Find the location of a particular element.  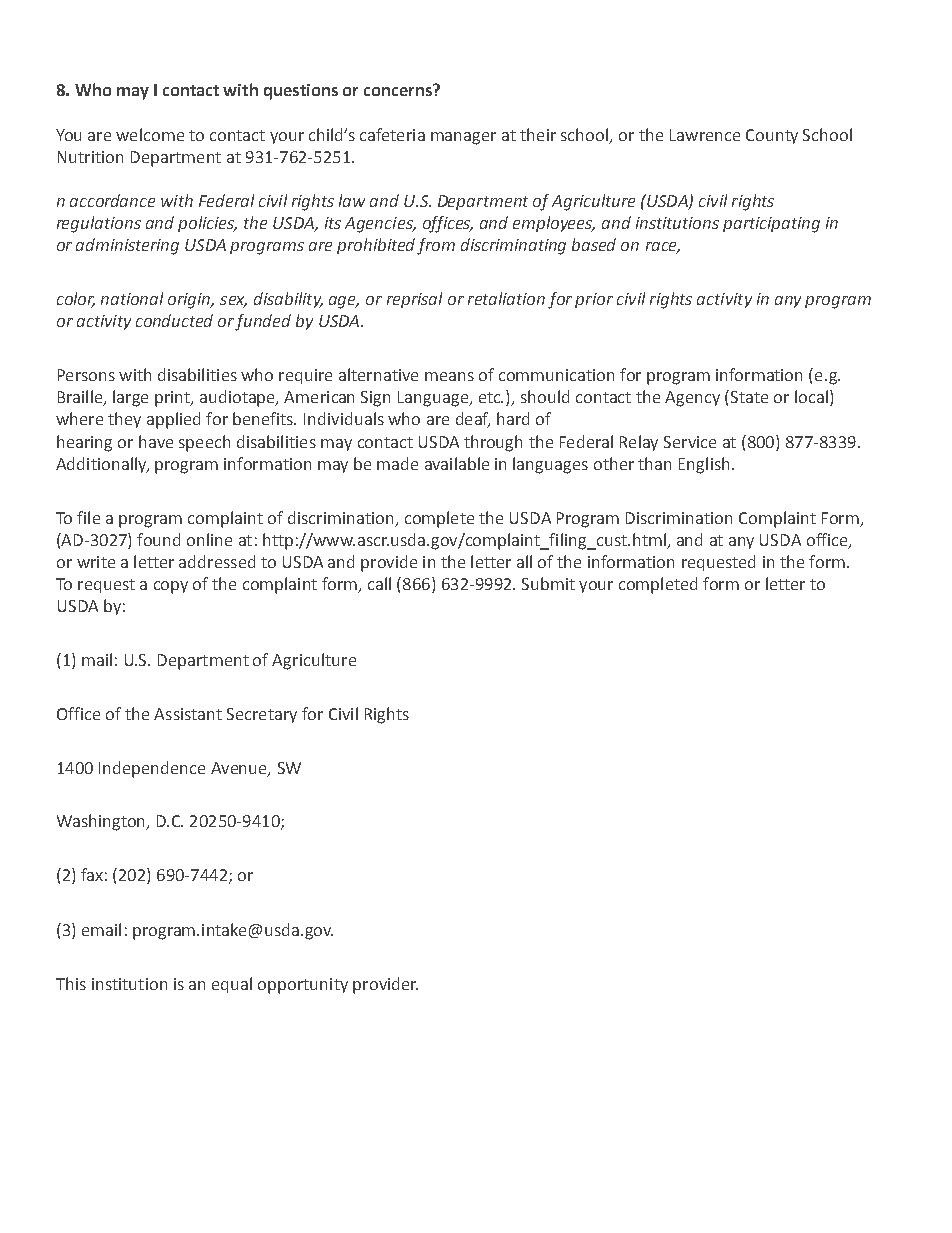

national is located at coordinates (132, 298).
